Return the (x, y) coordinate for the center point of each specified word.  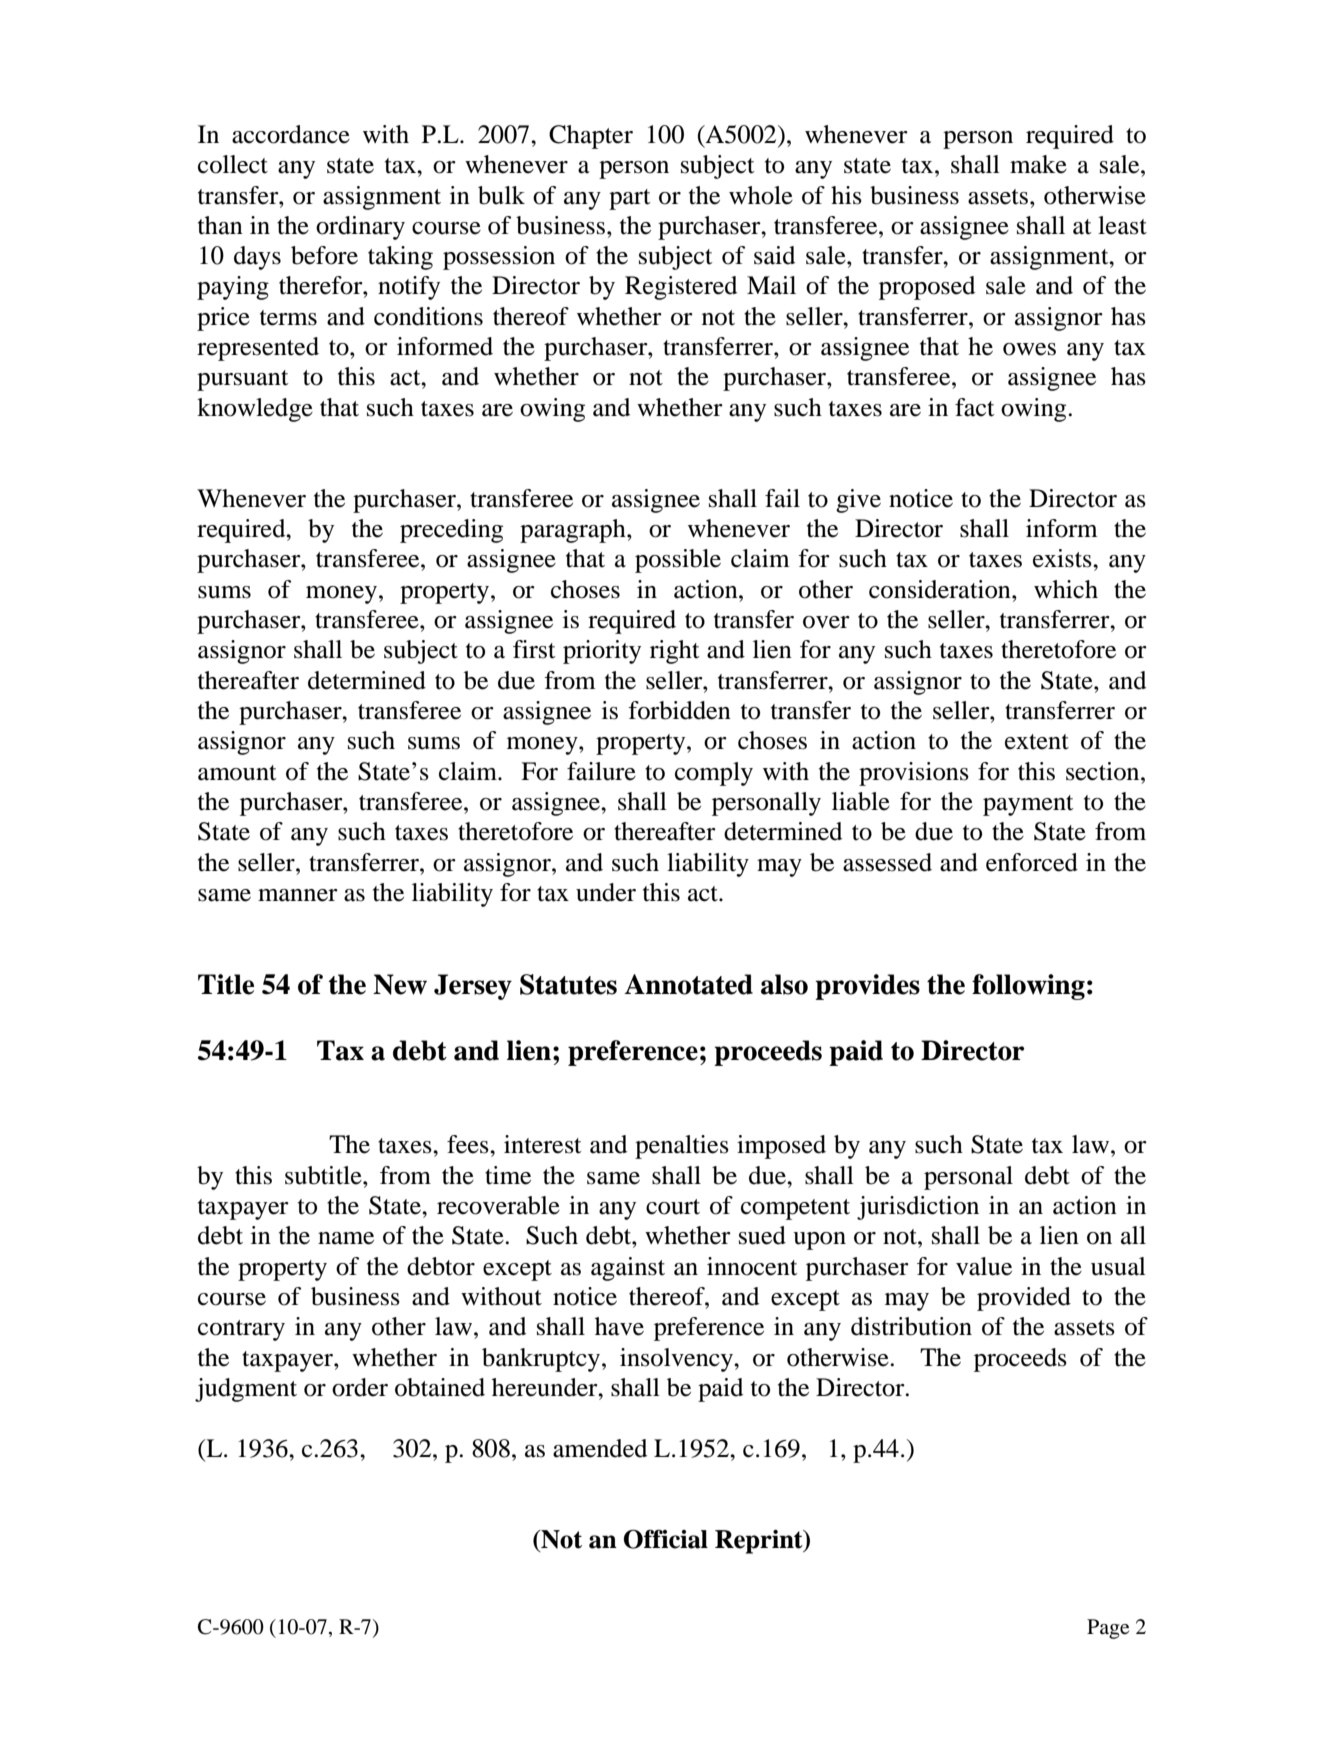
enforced (1032, 862)
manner (298, 895)
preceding (451, 531)
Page (1108, 1629)
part (630, 199)
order (360, 1387)
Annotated (689, 984)
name (346, 1238)
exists (1063, 558)
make (1038, 164)
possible (678, 561)
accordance (291, 134)
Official (666, 1539)
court (673, 1207)
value (984, 1266)
